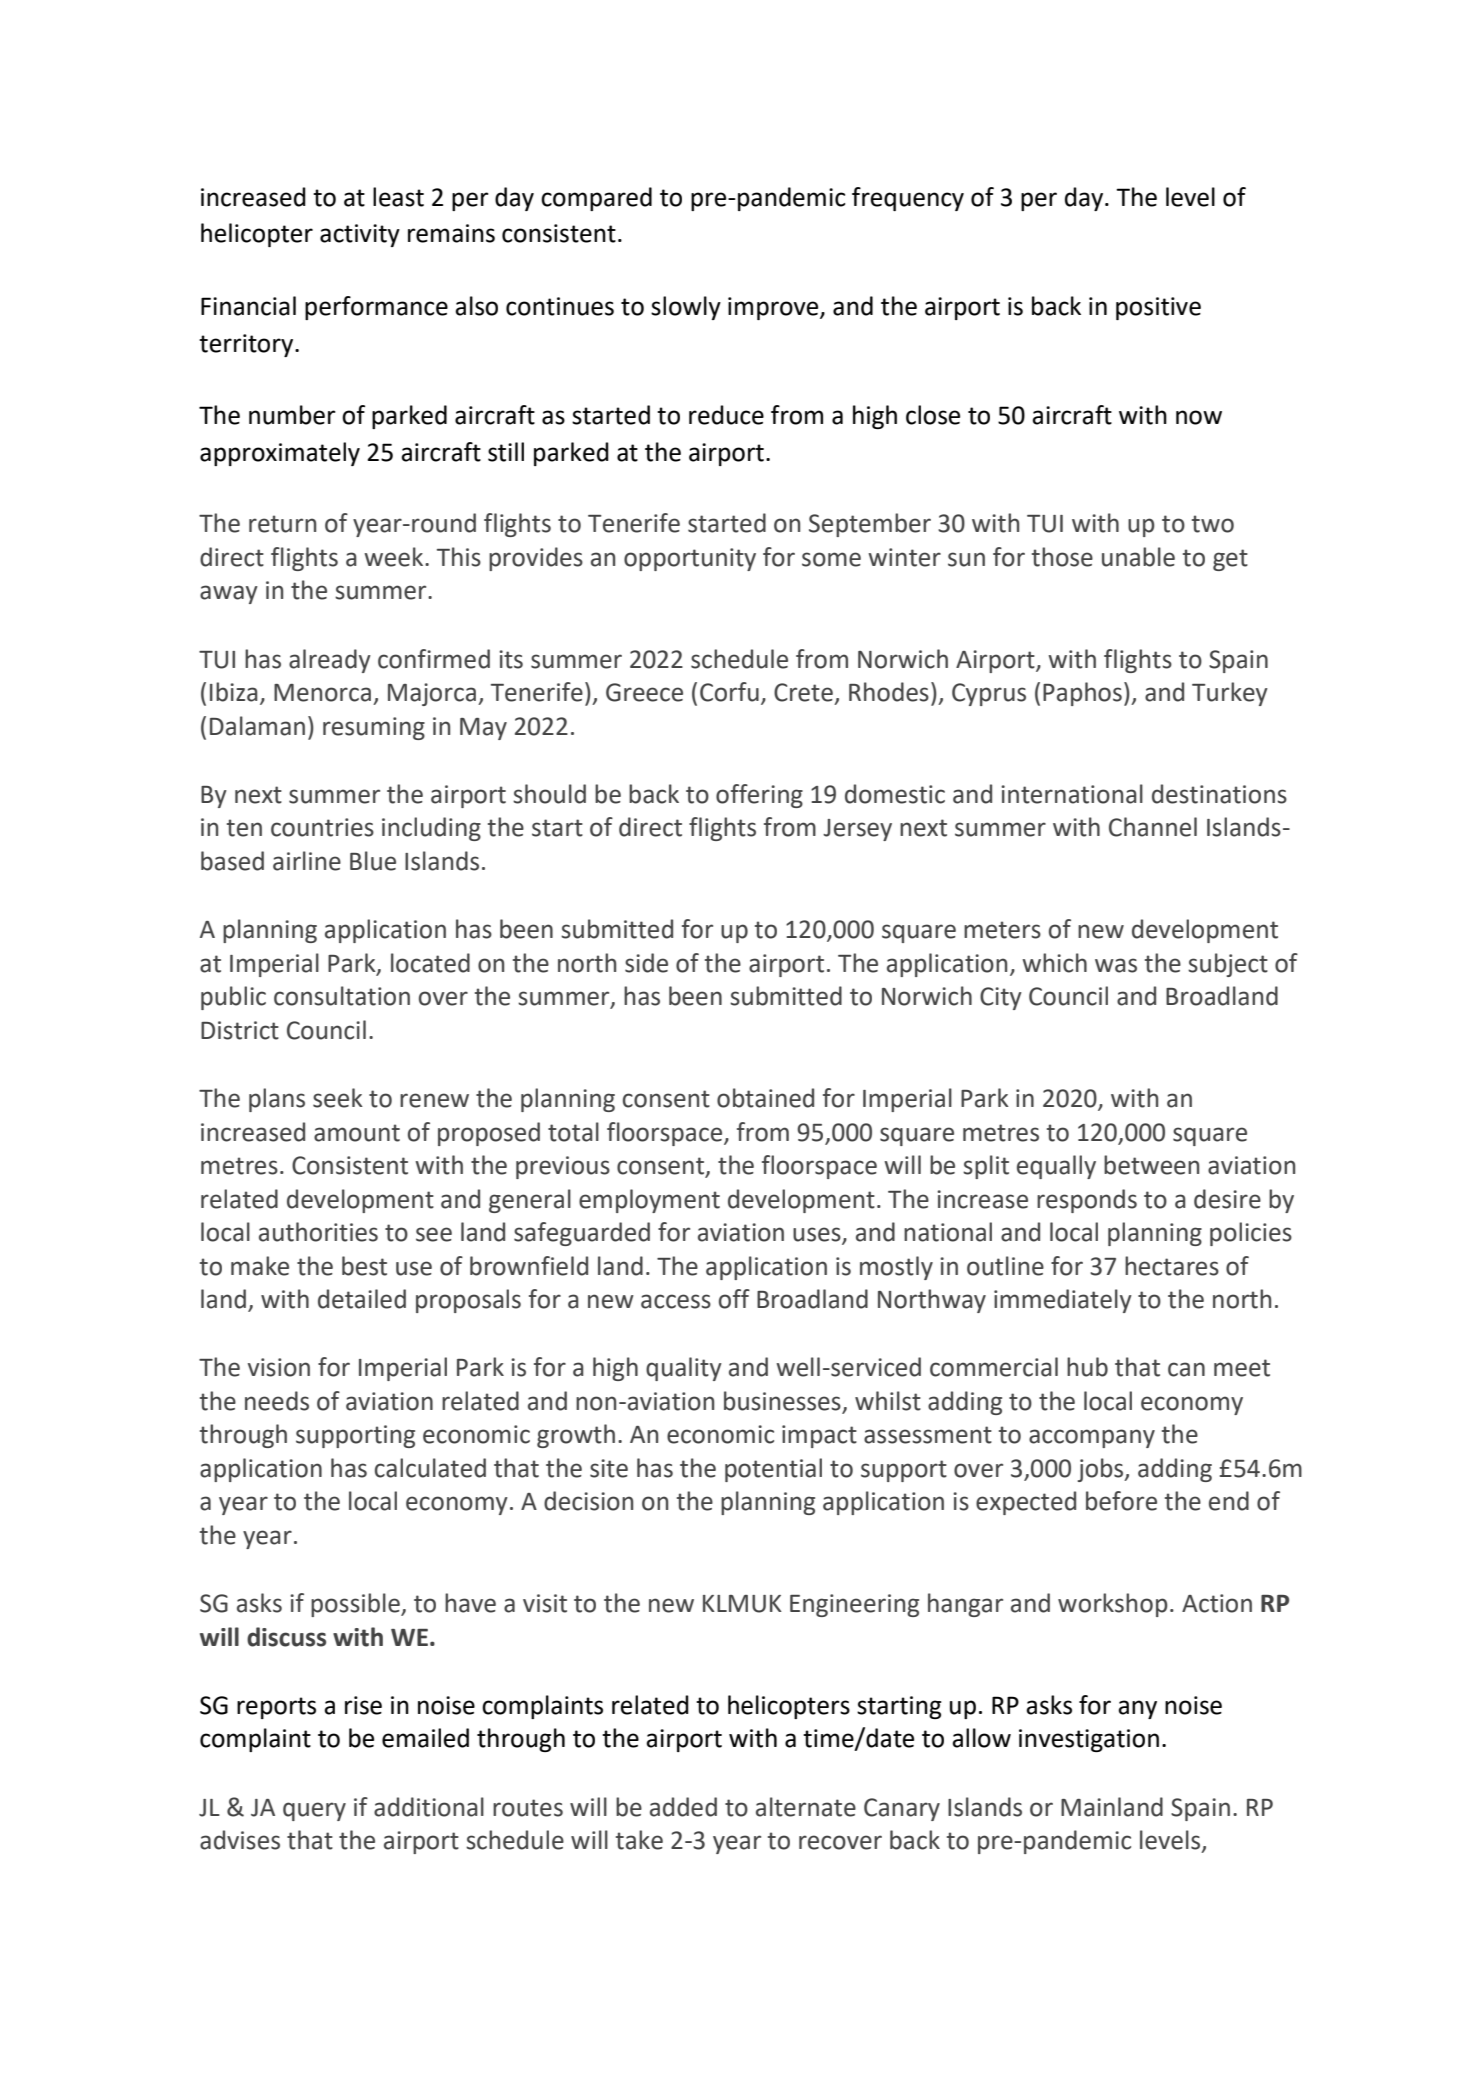 Image resolution: width=1484 pixels, height=2099 pixels. What do you see at coordinates (759, 796) in the page?
I see `offering` at bounding box center [759, 796].
